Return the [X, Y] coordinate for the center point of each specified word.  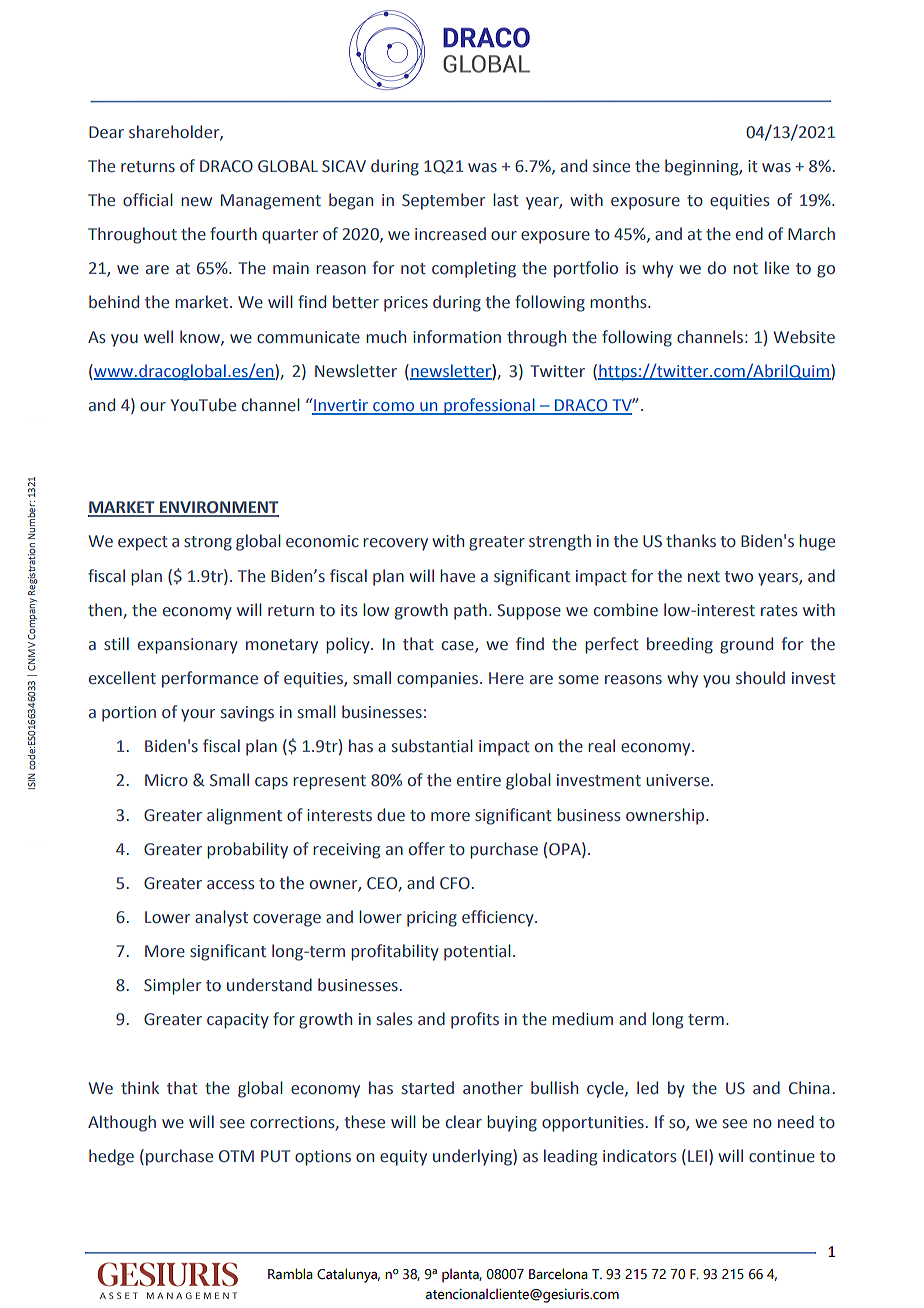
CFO [455, 883]
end [749, 234]
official [148, 200]
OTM [236, 1156]
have [457, 576]
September [443, 201]
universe [679, 780]
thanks [691, 541]
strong [208, 543]
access [230, 885]
